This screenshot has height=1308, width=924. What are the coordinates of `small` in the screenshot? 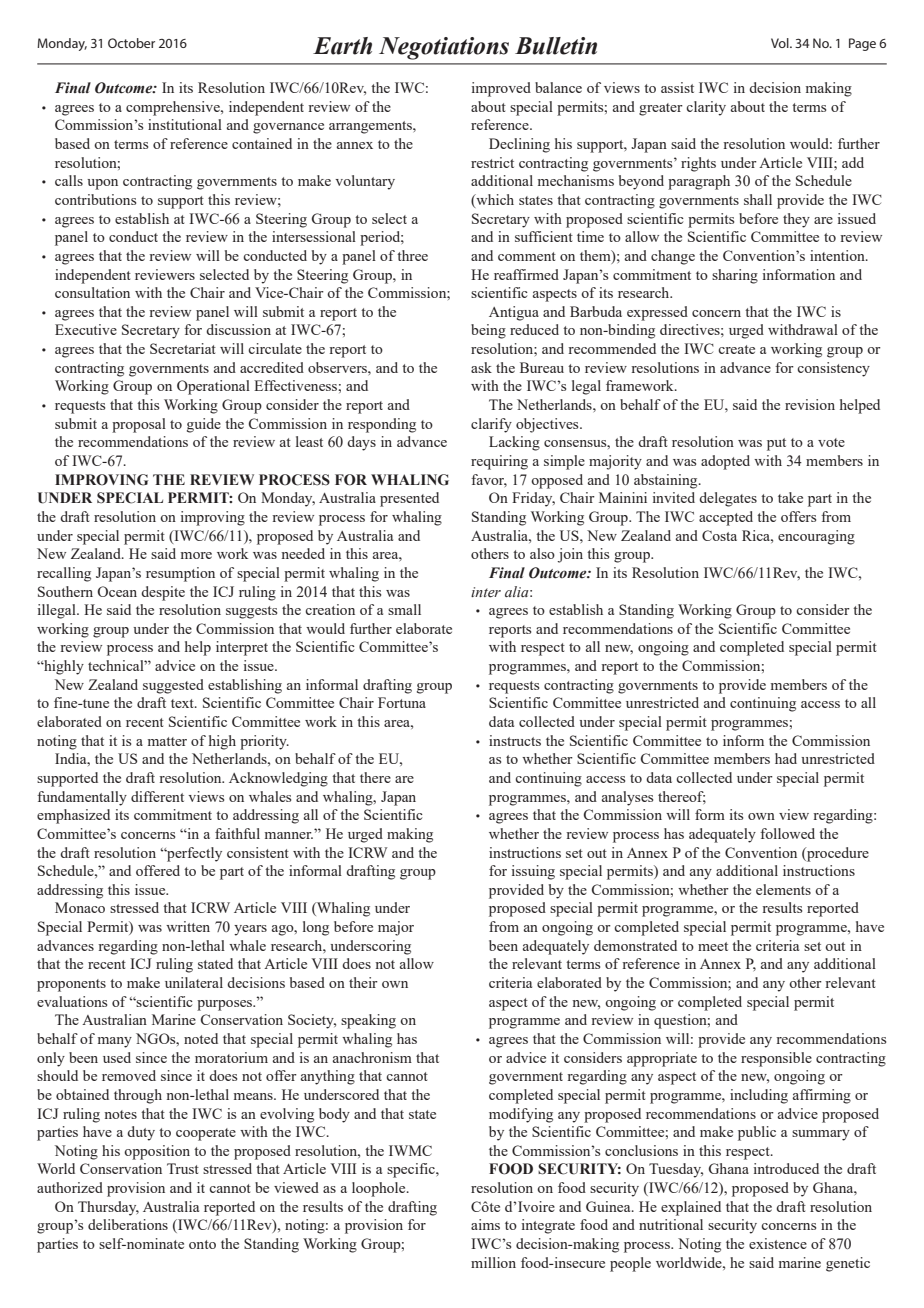 It's located at (404, 609).
